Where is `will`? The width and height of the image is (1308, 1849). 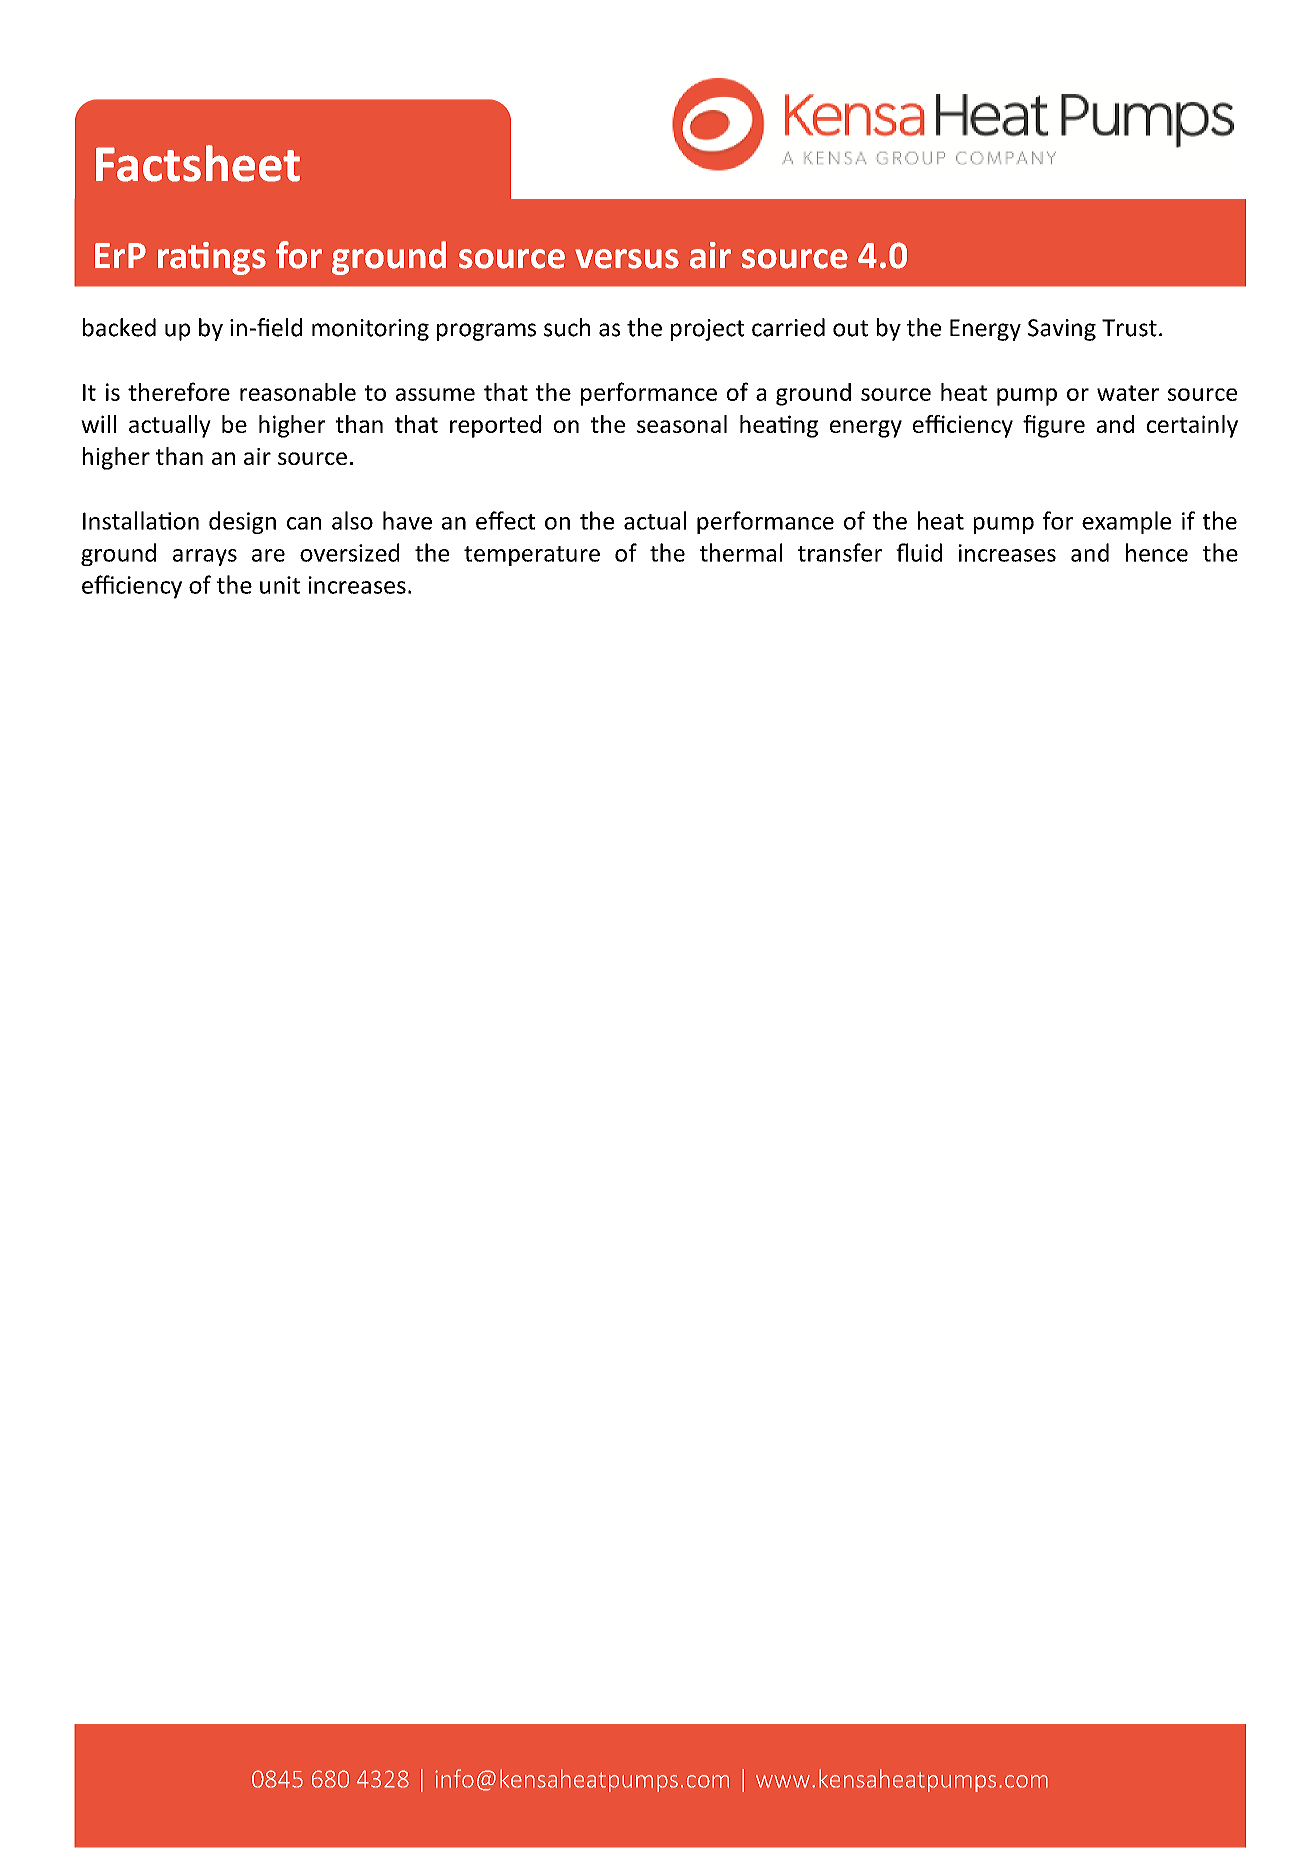 will is located at coordinates (98, 424).
